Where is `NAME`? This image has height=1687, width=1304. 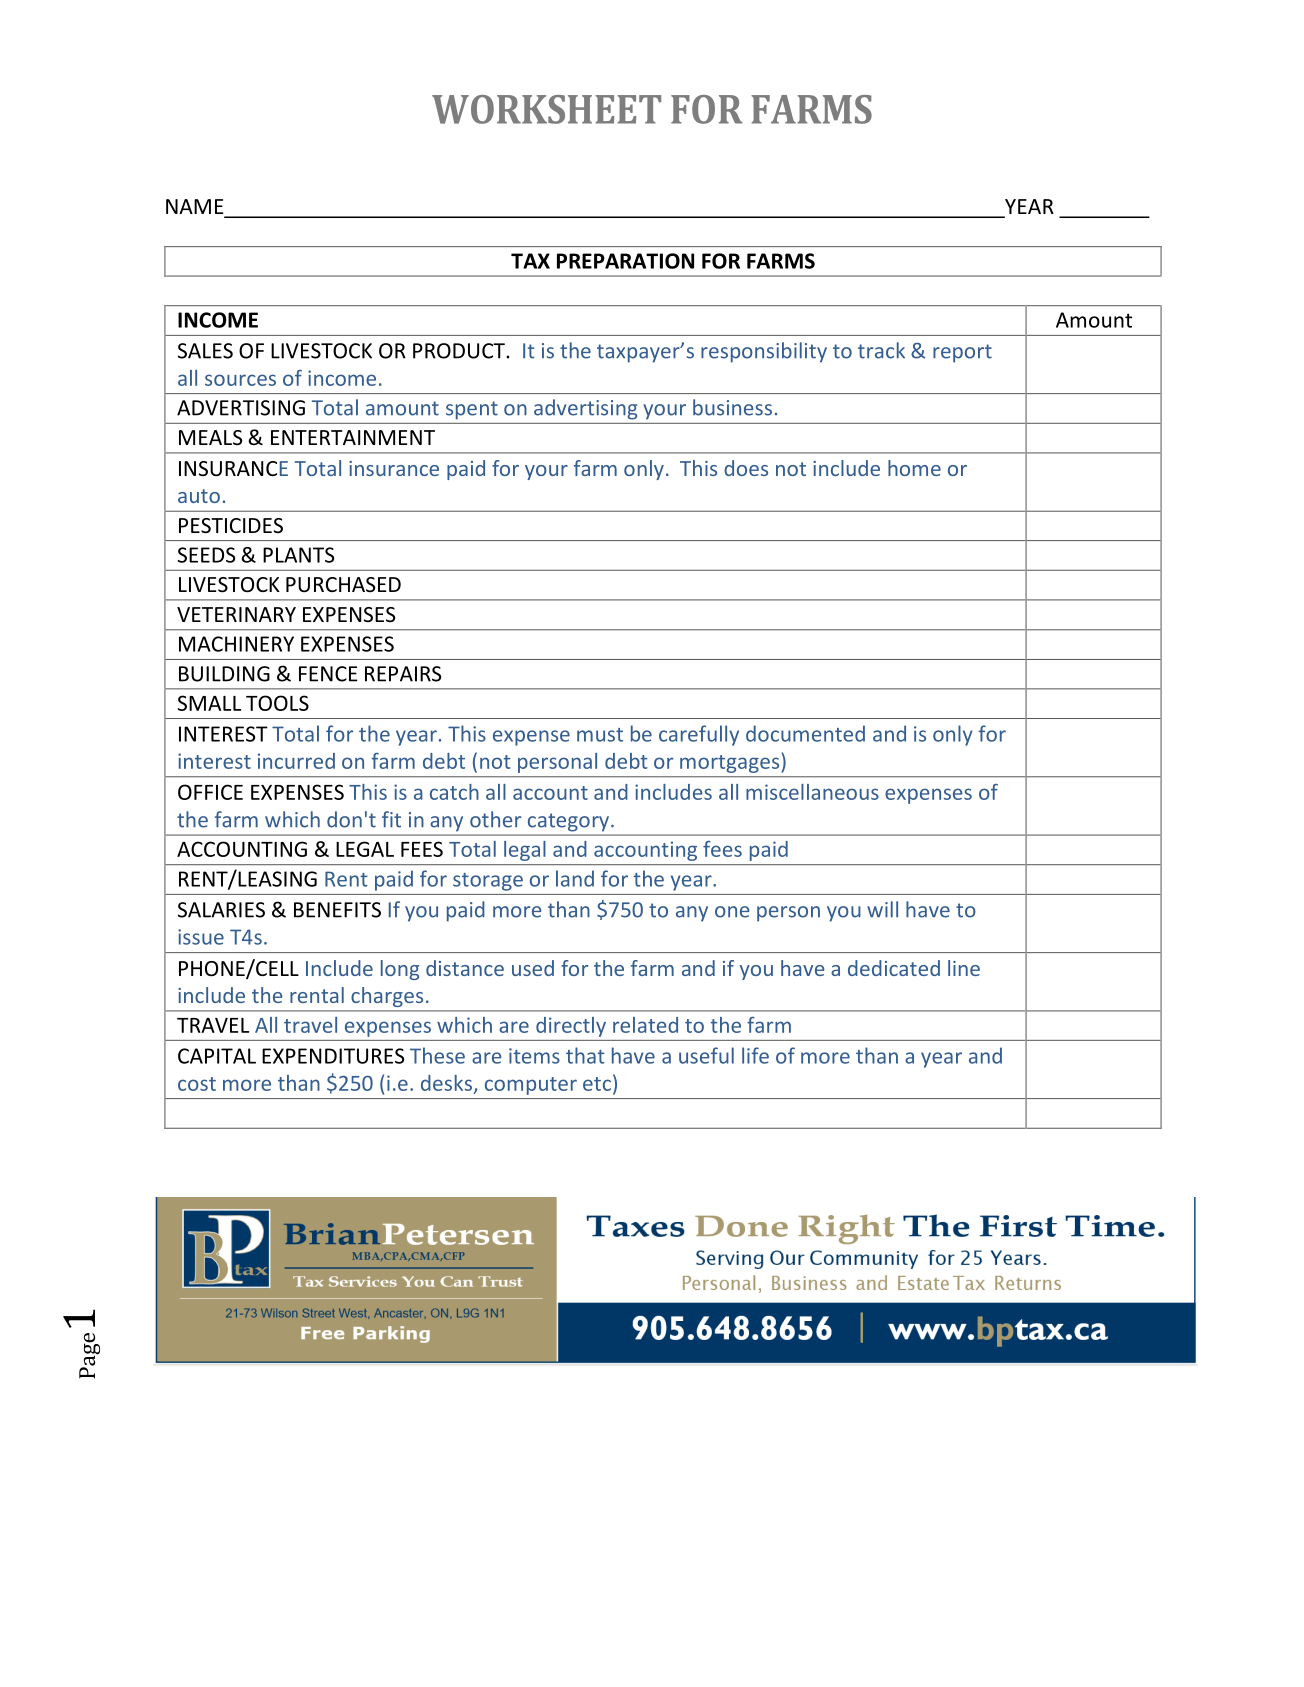
NAME is located at coordinates (194, 206).
